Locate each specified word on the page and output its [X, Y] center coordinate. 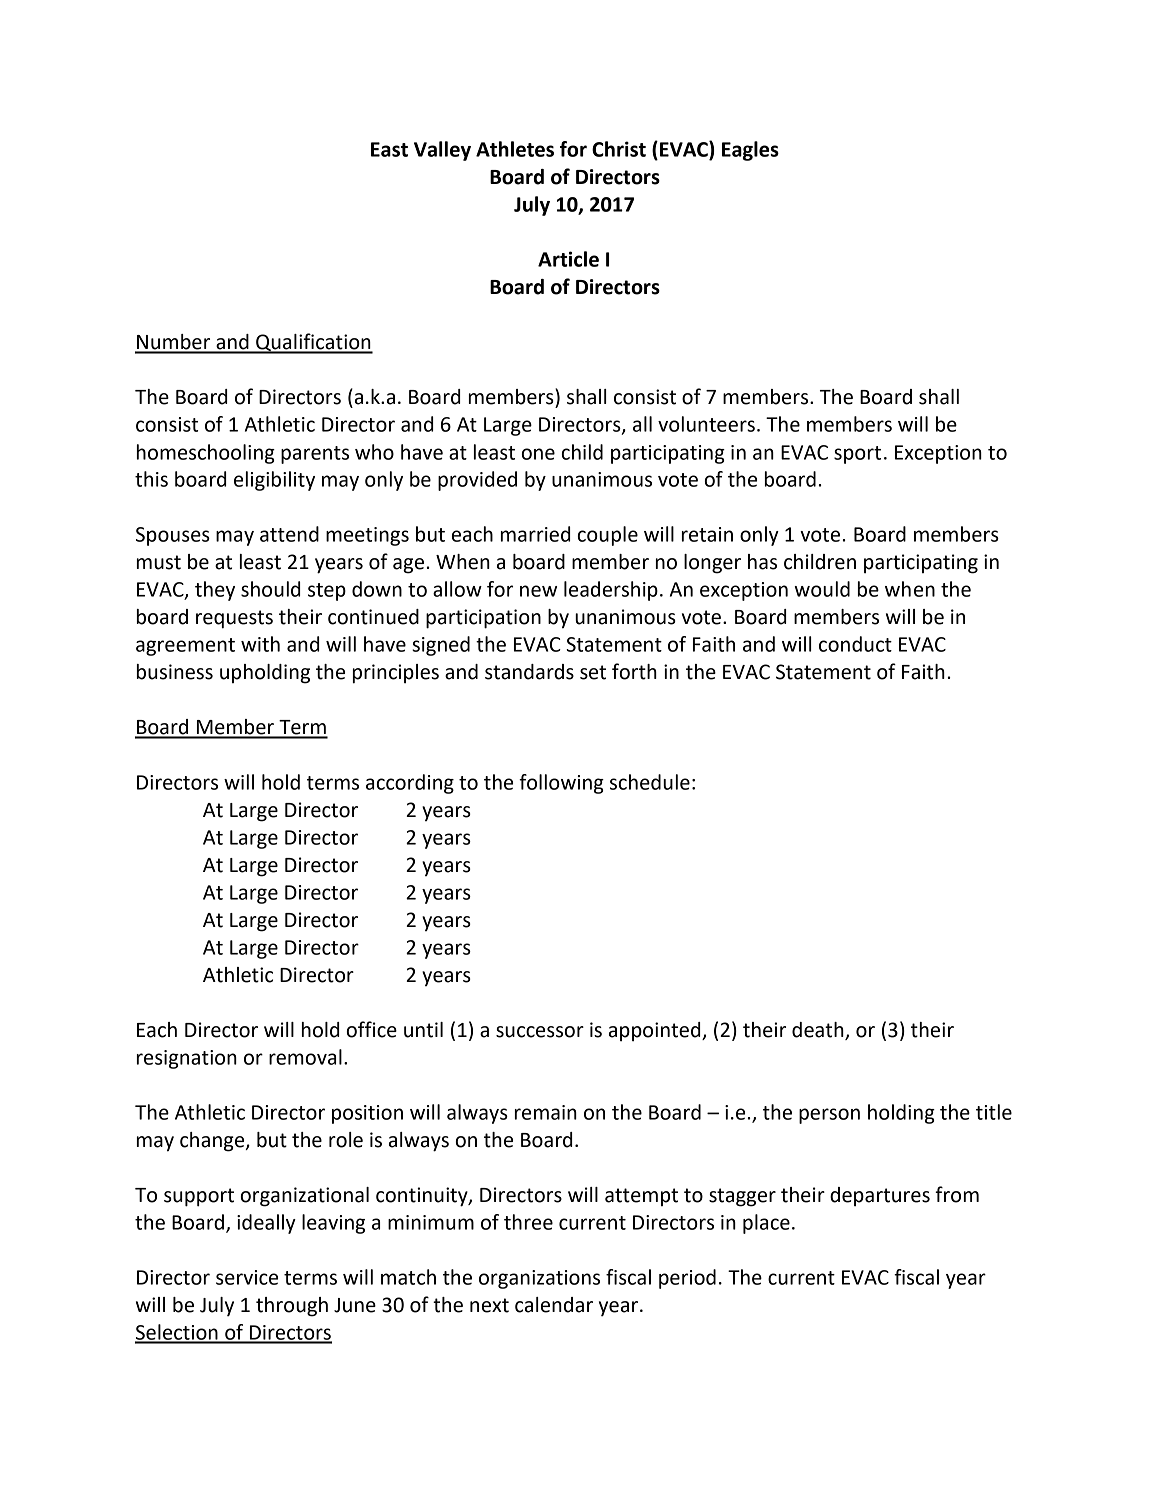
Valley [442, 151]
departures [880, 1197]
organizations [539, 1279]
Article [568, 259]
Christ [619, 149]
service [247, 1277]
